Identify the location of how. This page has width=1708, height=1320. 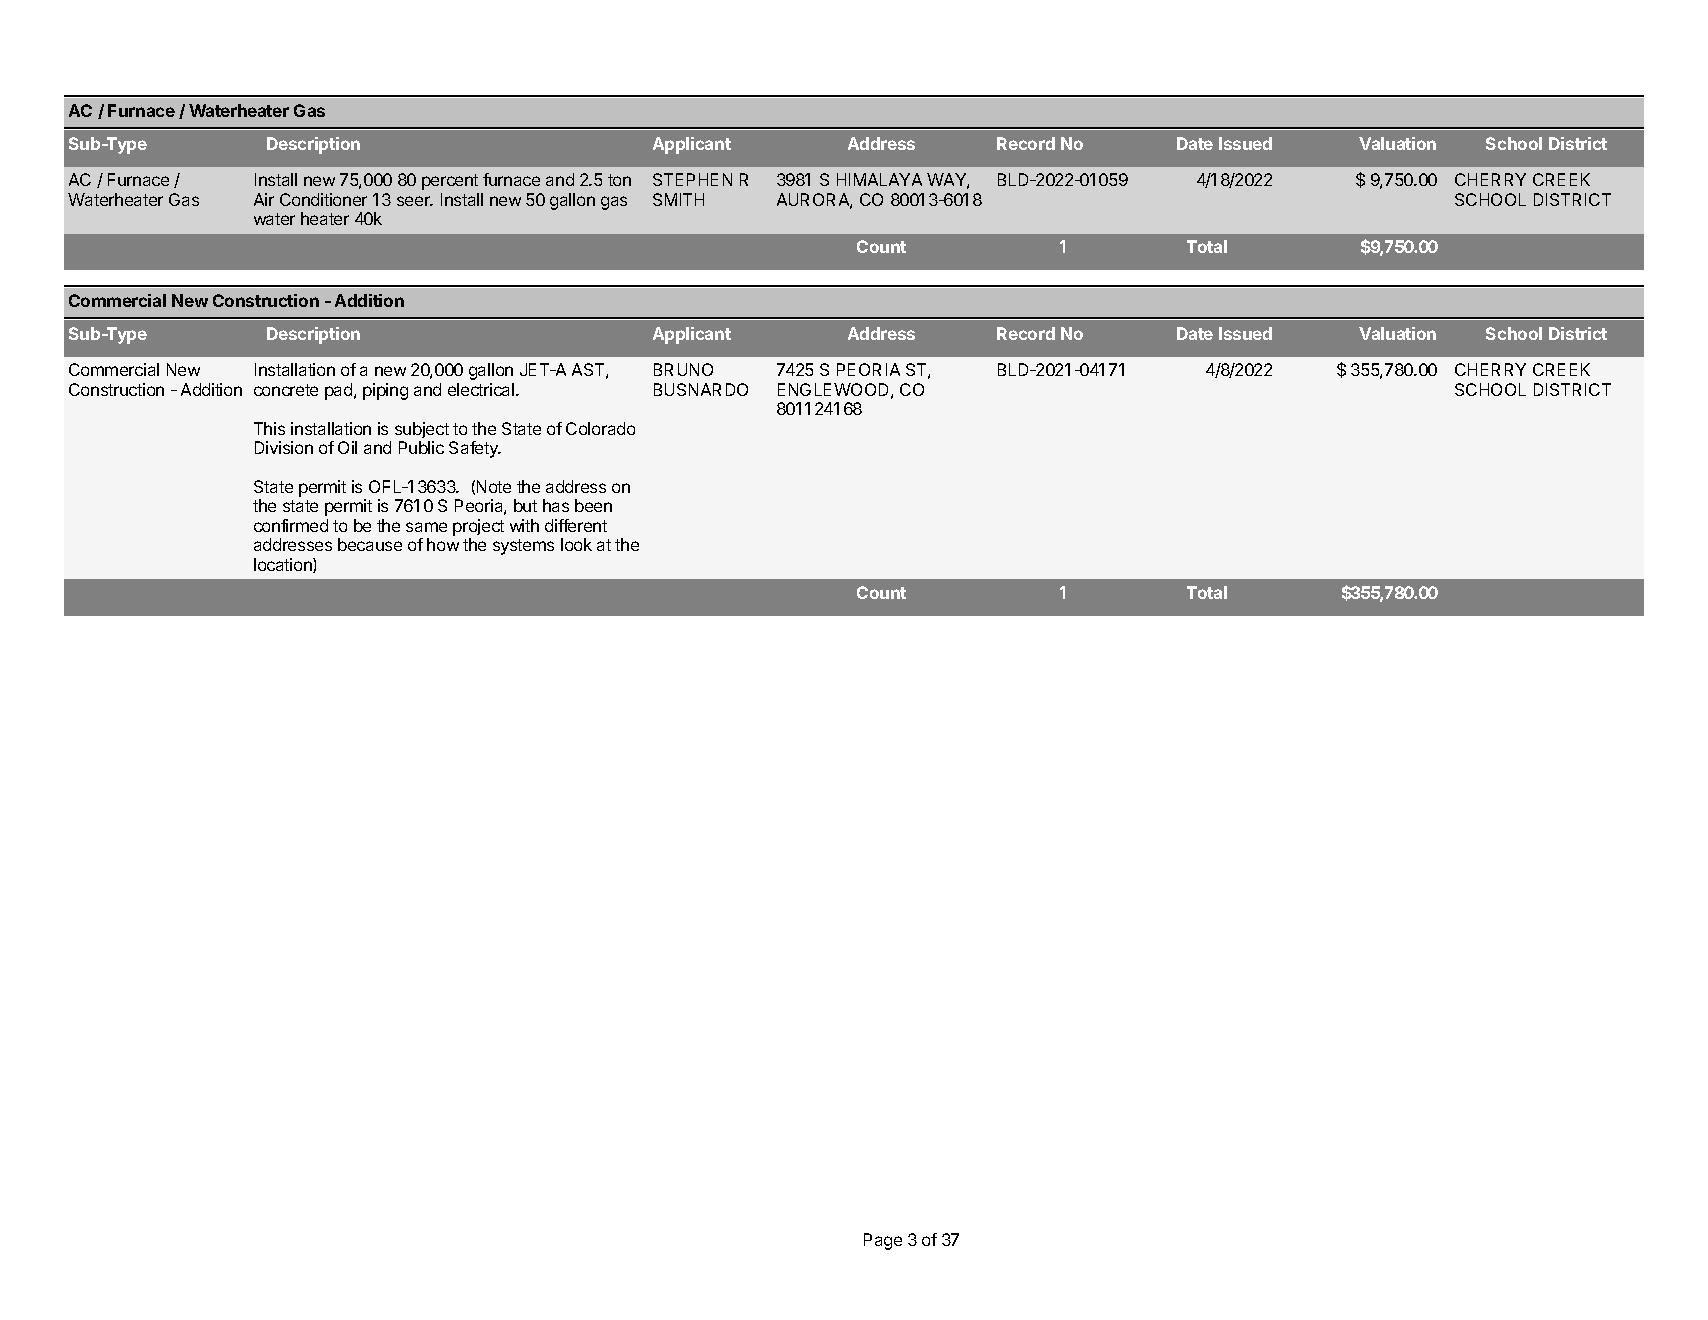
(443, 544).
